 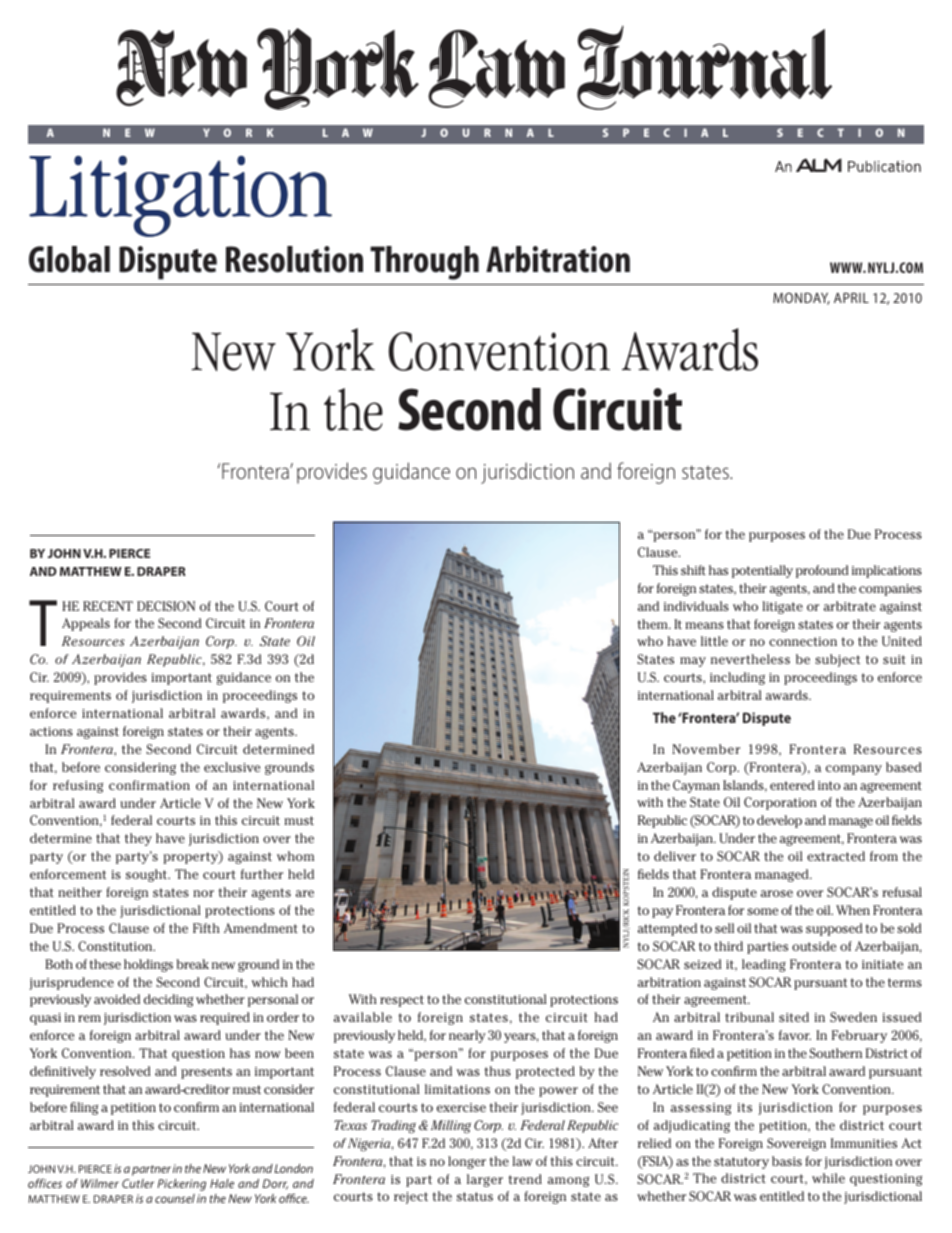 I want to click on Through, so click(x=424, y=263).
